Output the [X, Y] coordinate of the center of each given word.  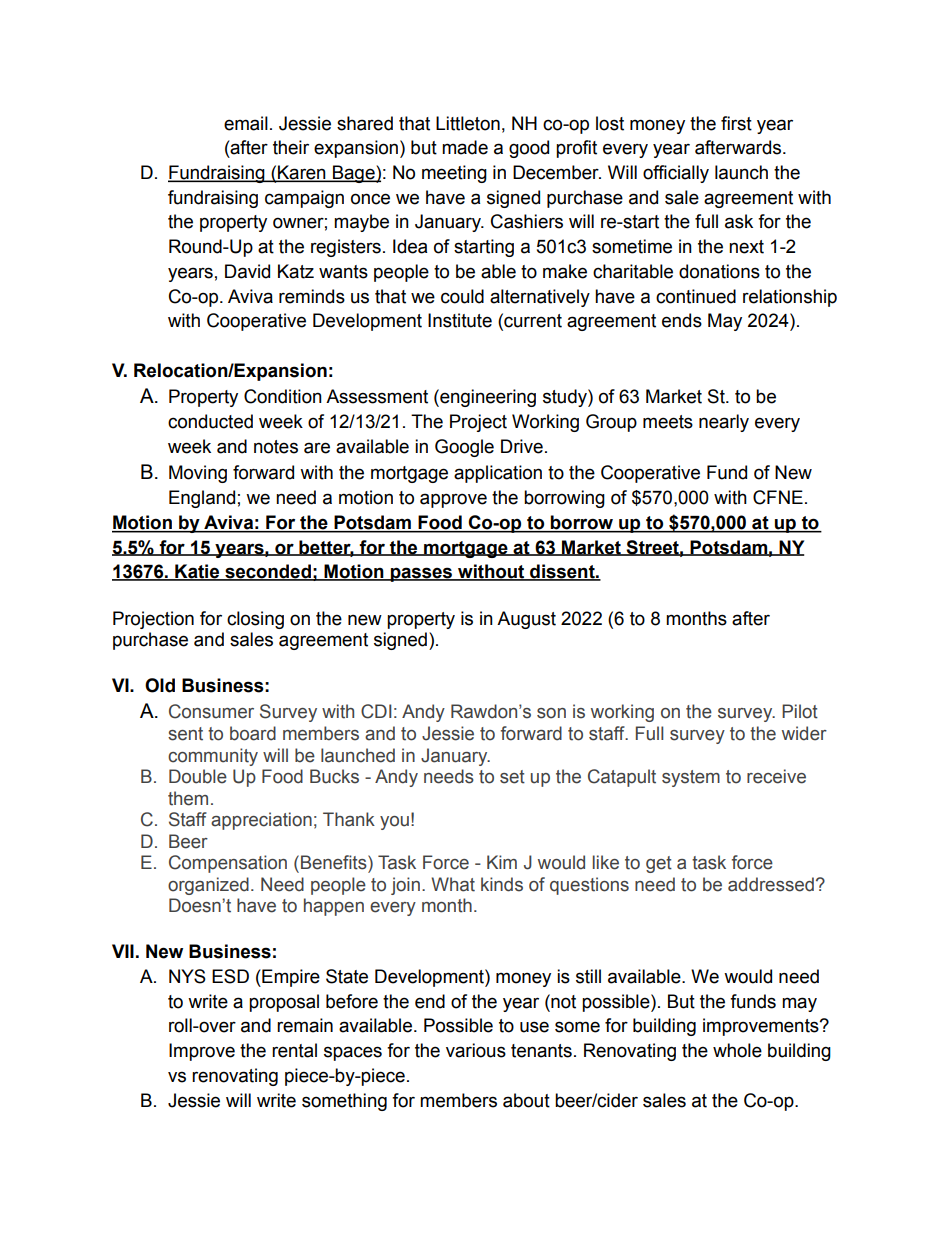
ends [682, 320]
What [453, 884]
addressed [771, 884]
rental [294, 1050]
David [247, 271]
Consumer [211, 711]
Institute [460, 320]
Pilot [800, 711]
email [246, 123]
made [465, 147]
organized [208, 886]
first [736, 123]
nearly [724, 423]
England [202, 499]
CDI [376, 711]
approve [453, 500]
